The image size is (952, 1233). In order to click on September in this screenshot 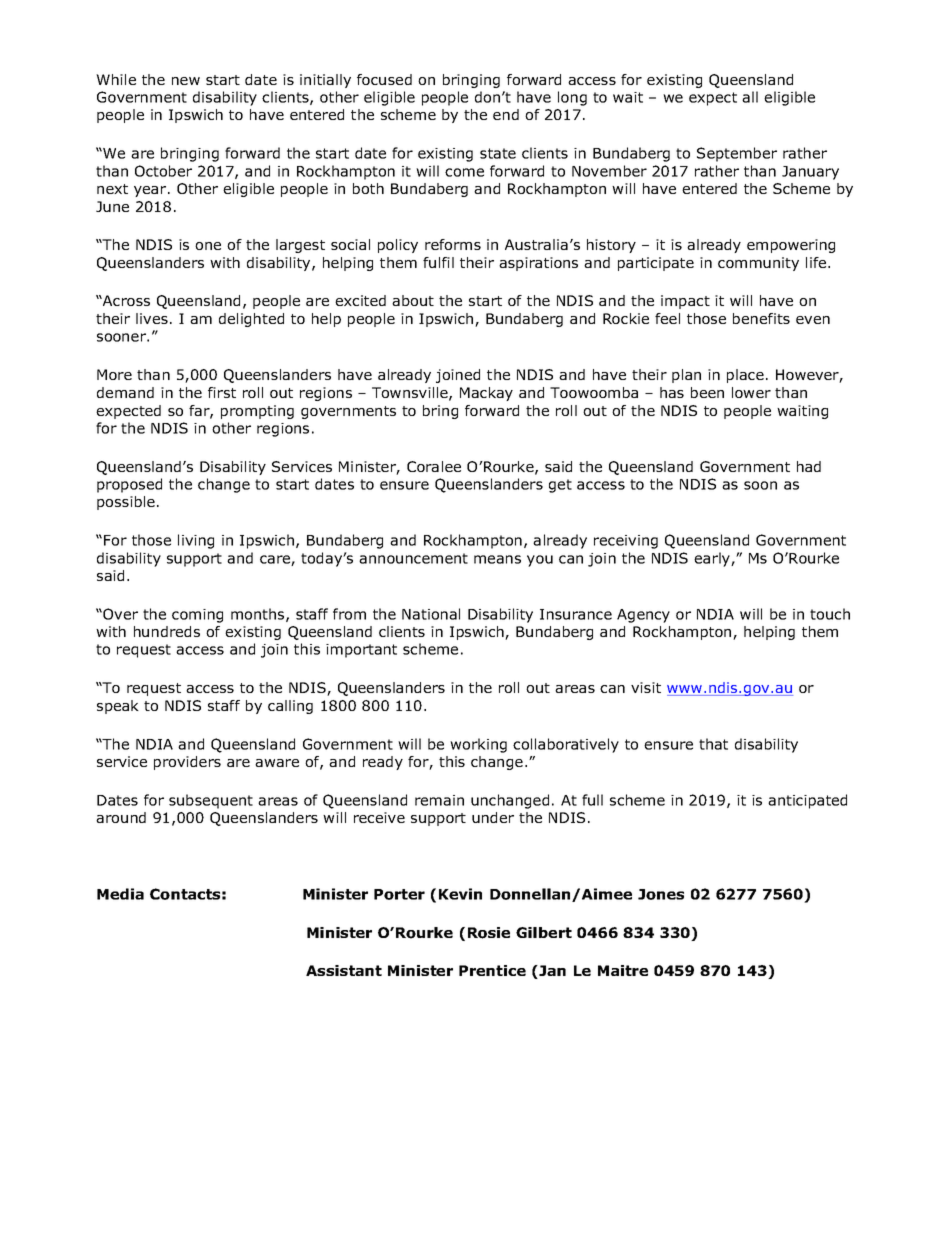, I will do `click(737, 154)`.
